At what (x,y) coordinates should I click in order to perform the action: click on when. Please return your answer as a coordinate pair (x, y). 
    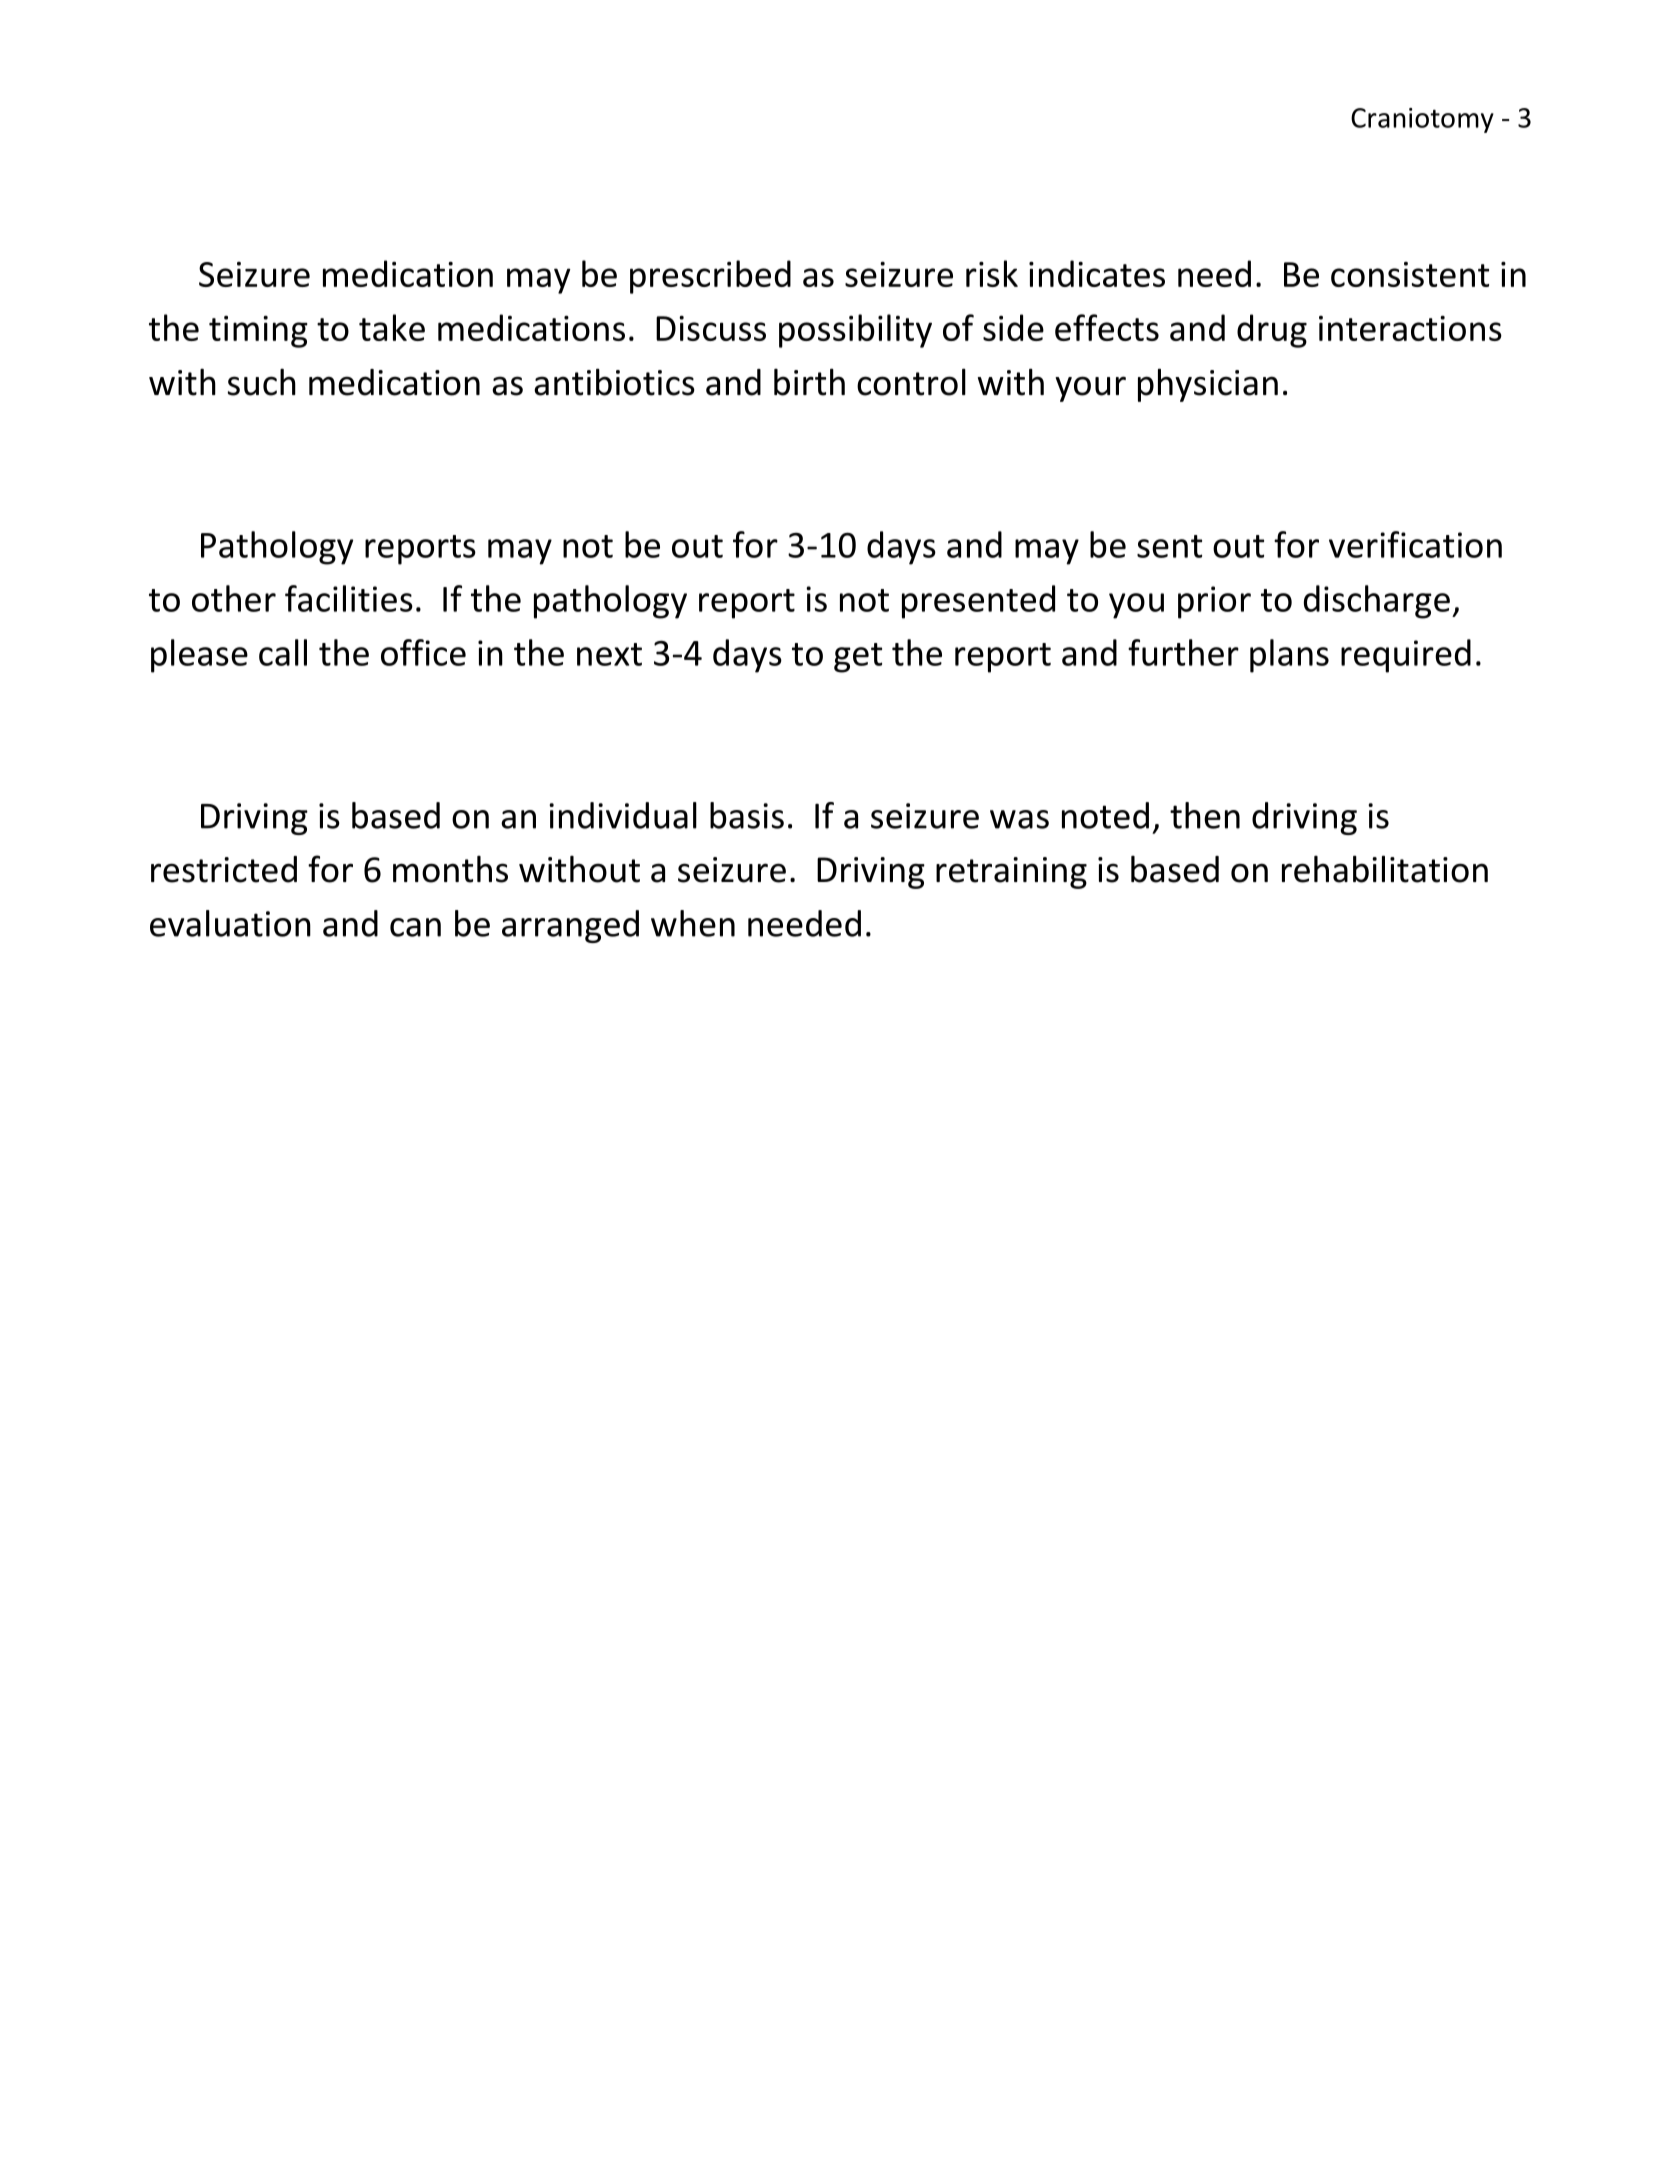
    Looking at the image, I should click on (693, 923).
